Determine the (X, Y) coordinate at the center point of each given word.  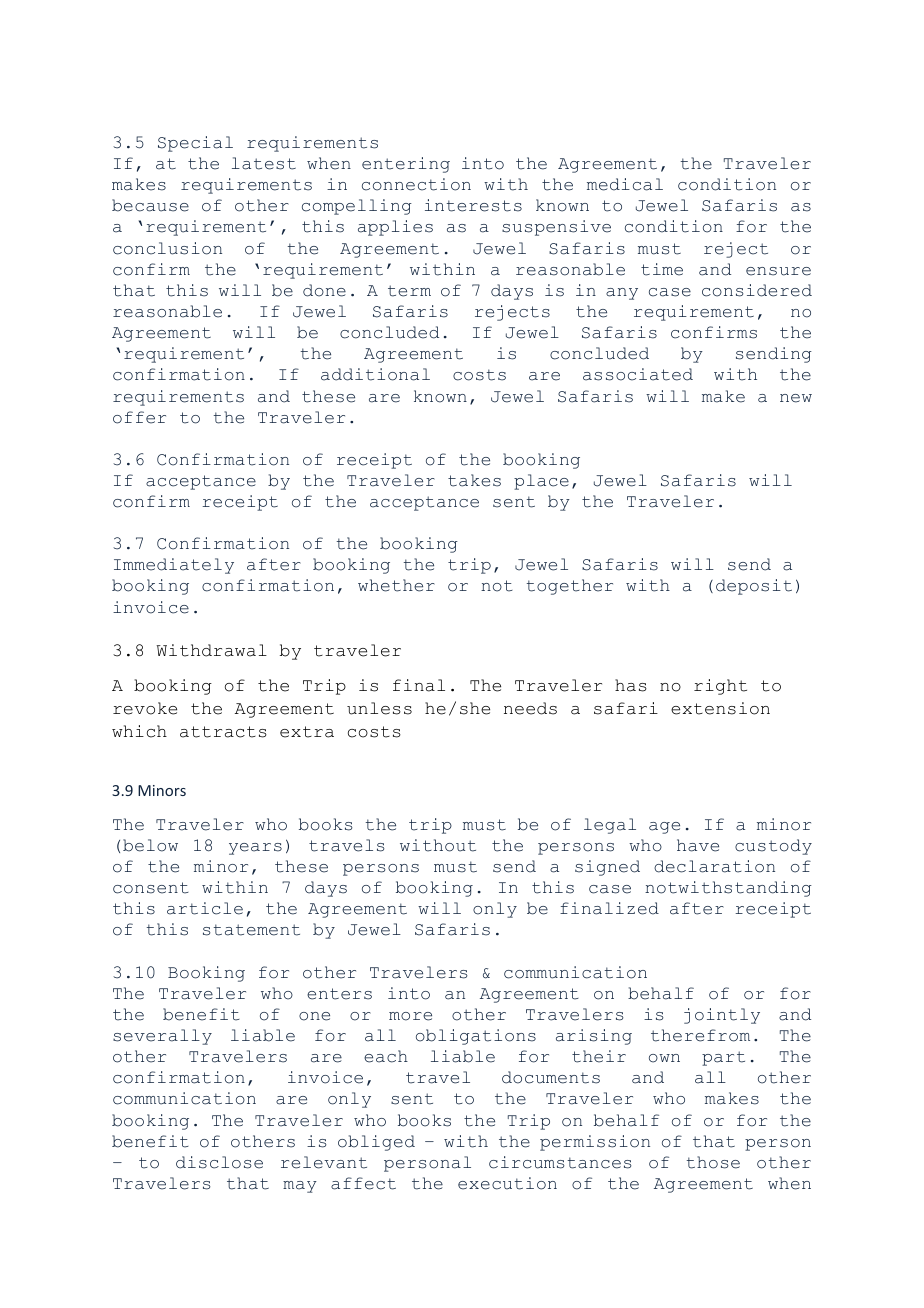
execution (507, 1183)
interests (473, 205)
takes (474, 480)
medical (625, 184)
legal (610, 826)
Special (195, 144)
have (698, 845)
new (796, 398)
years (255, 849)
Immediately (174, 566)
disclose (219, 1162)
